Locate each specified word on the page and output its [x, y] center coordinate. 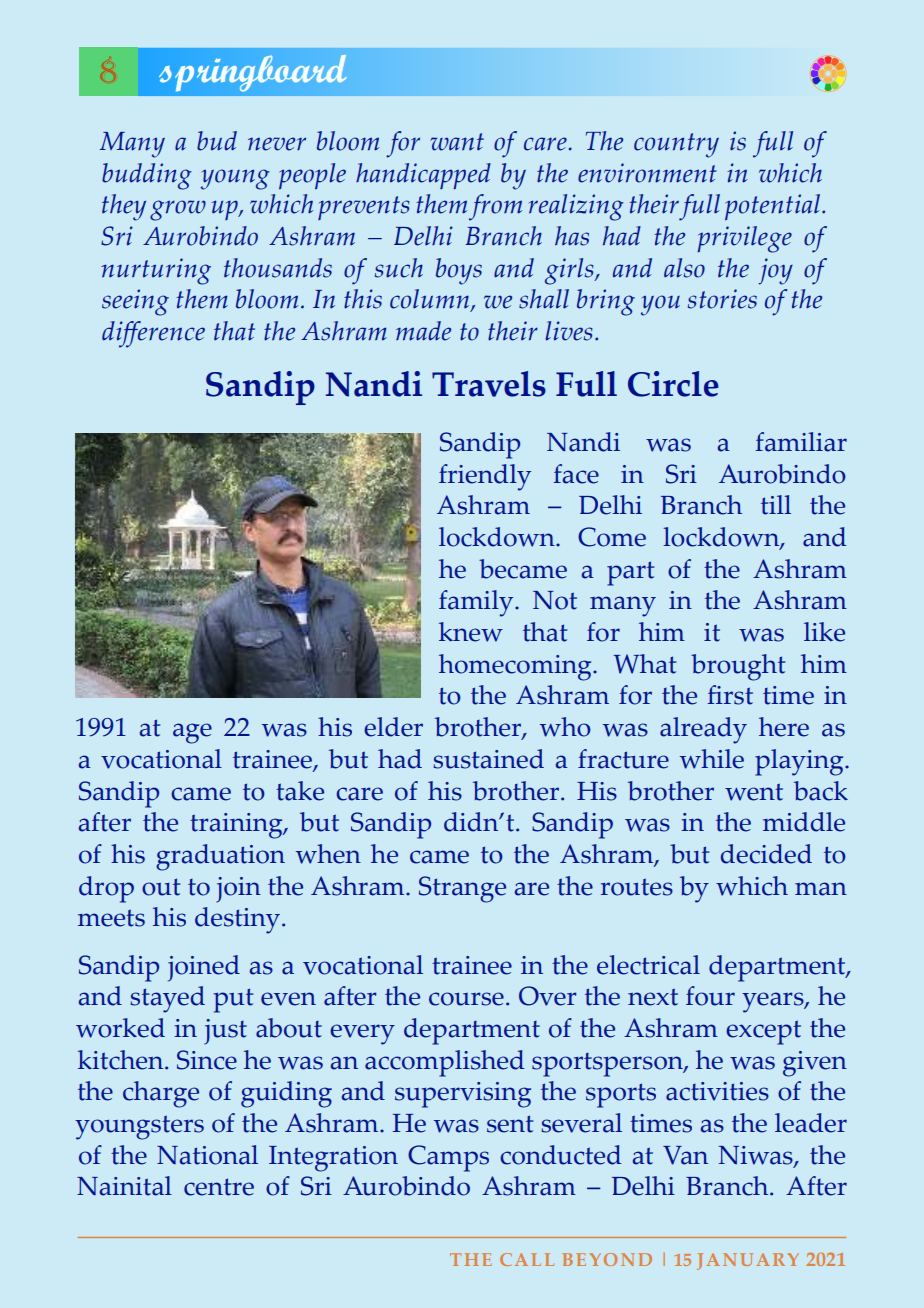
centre [219, 1187]
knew [471, 632]
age [192, 733]
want [457, 142]
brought [738, 667]
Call [527, 1259]
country [676, 145]
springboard [253, 73]
